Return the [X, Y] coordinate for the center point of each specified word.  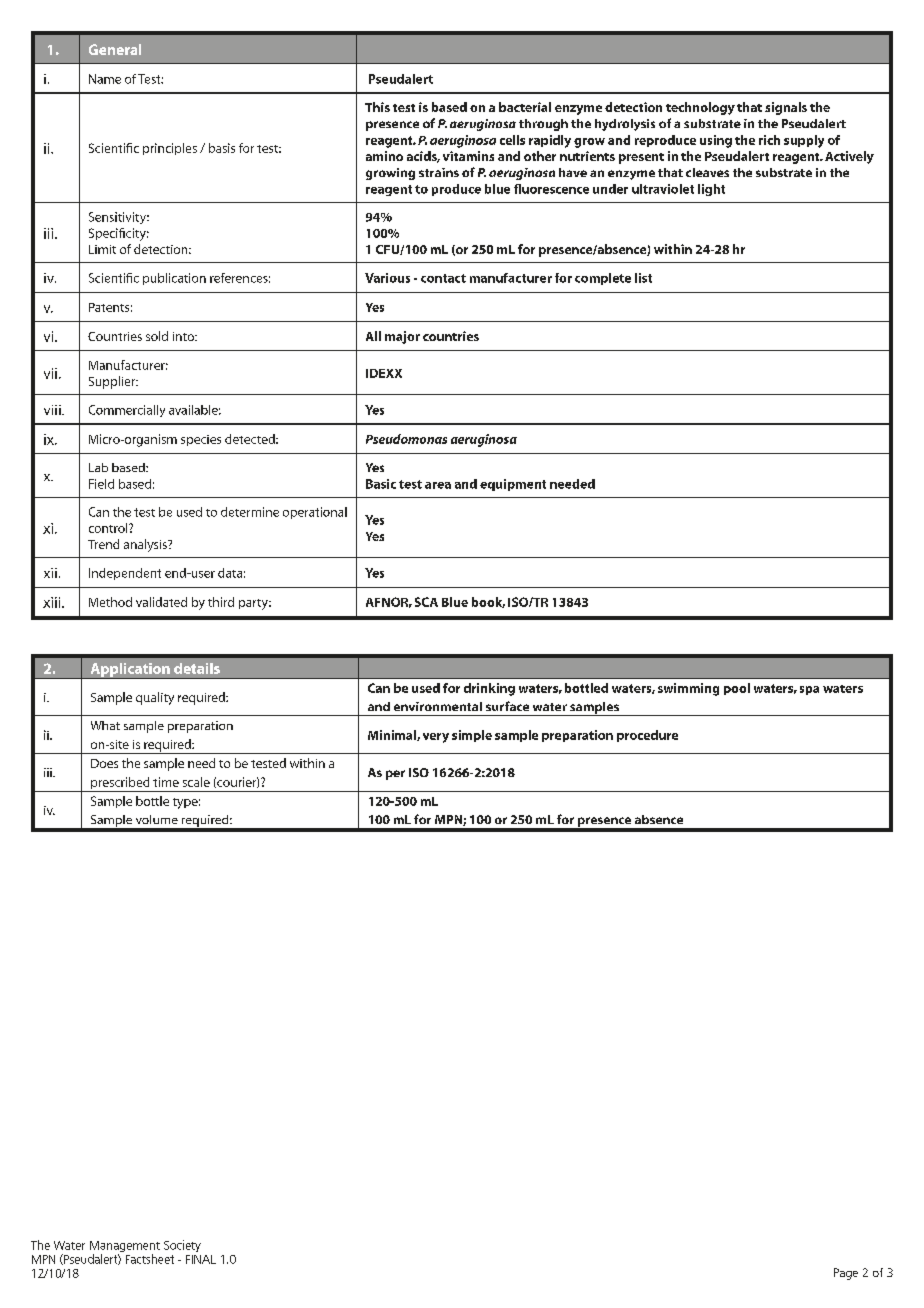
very [436, 738]
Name [105, 79]
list [643, 278]
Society [182, 1246]
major [402, 337]
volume [157, 819]
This [377, 107]
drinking [489, 689]
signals [786, 108]
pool [737, 689]
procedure [647, 736]
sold [157, 336]
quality [155, 698]
